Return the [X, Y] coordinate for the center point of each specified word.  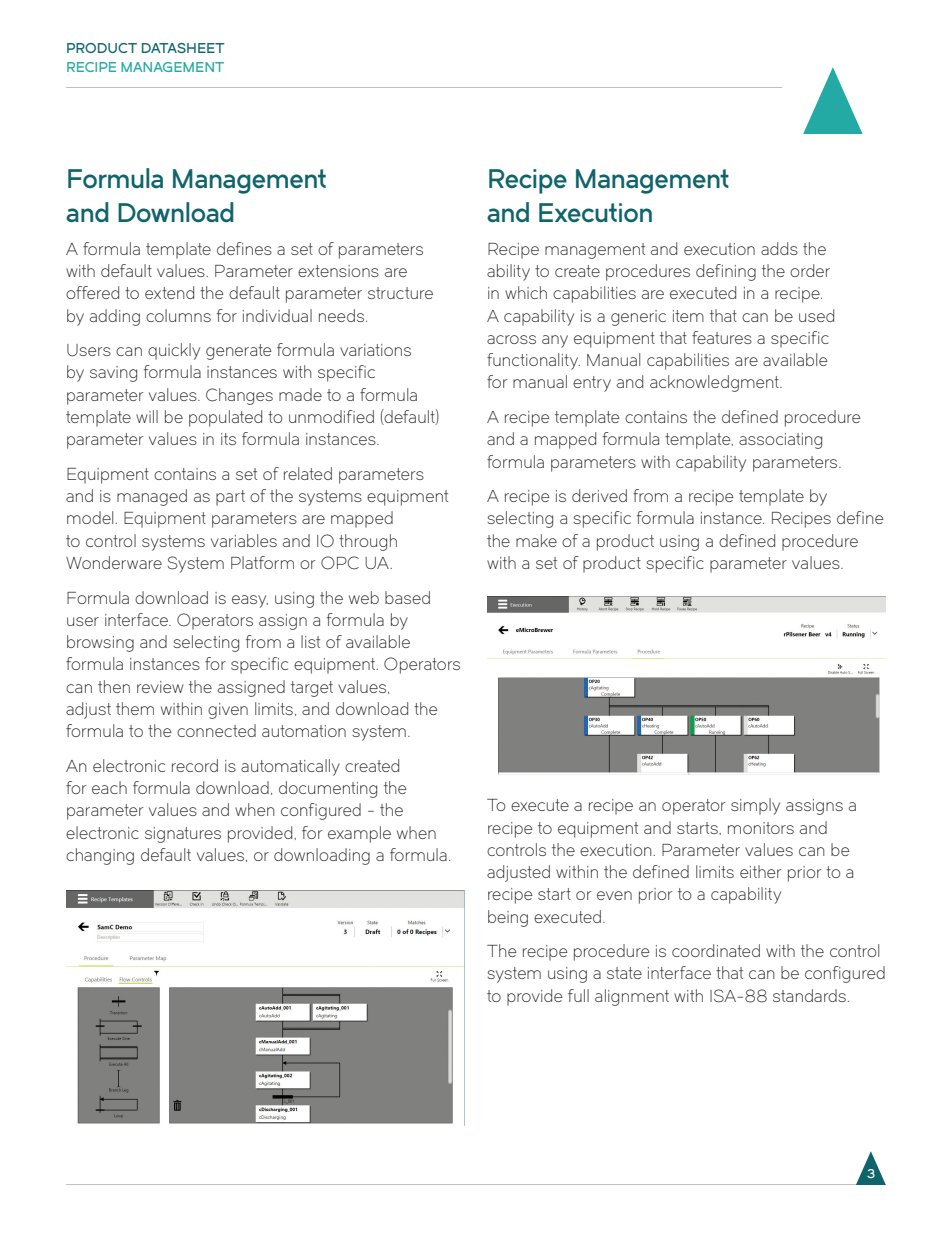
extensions [338, 271]
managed [152, 497]
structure [400, 293]
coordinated [716, 950]
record [195, 765]
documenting [328, 789]
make [536, 540]
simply [755, 806]
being [508, 918]
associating [780, 441]
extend [169, 292]
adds [779, 248]
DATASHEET [183, 48]
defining [726, 272]
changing [100, 856]
